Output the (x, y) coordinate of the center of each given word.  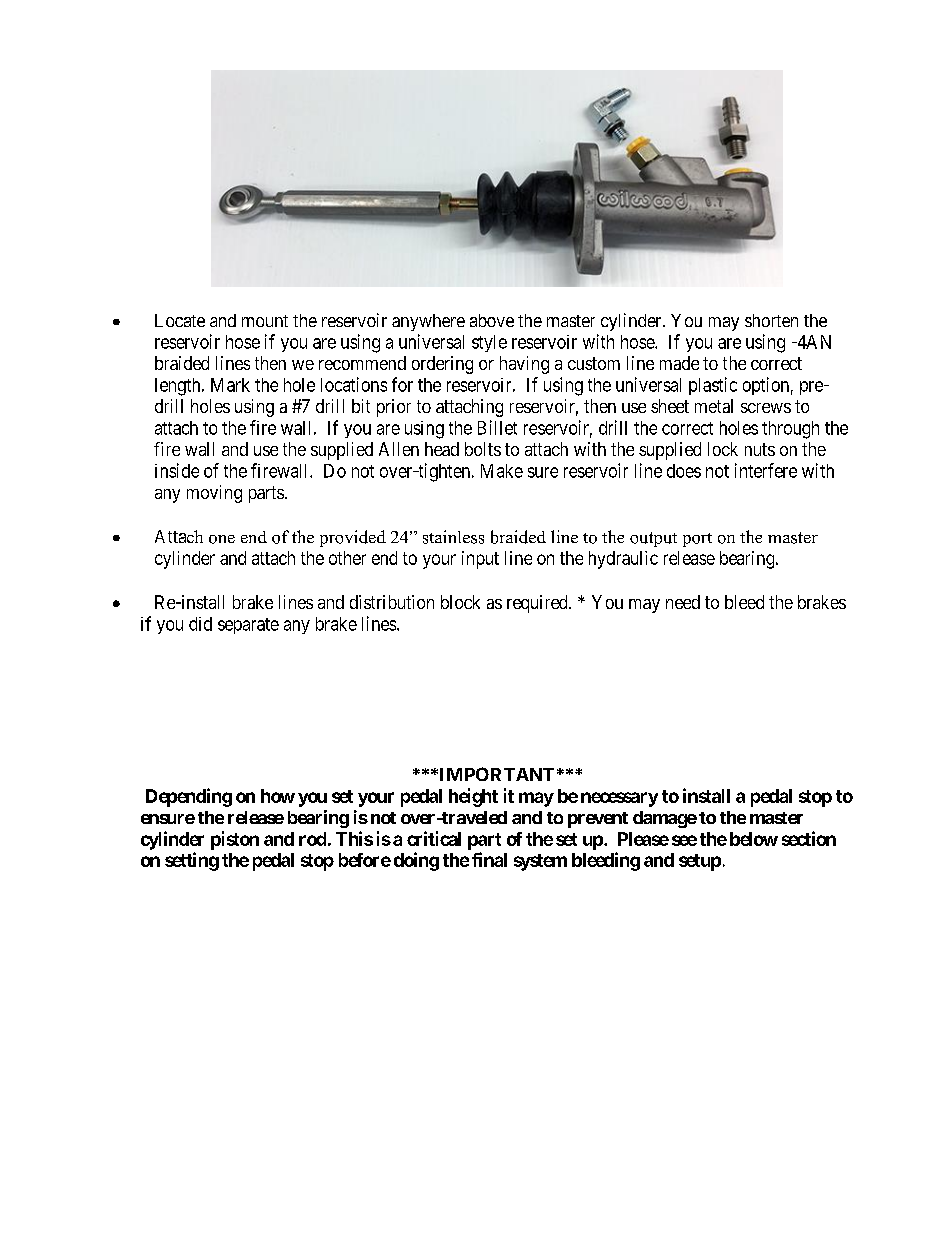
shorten (771, 320)
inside (177, 470)
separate (248, 626)
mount (265, 321)
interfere (766, 470)
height (473, 797)
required (538, 604)
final (489, 859)
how (278, 796)
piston (235, 840)
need (683, 602)
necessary (619, 799)
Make (502, 471)
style (489, 343)
